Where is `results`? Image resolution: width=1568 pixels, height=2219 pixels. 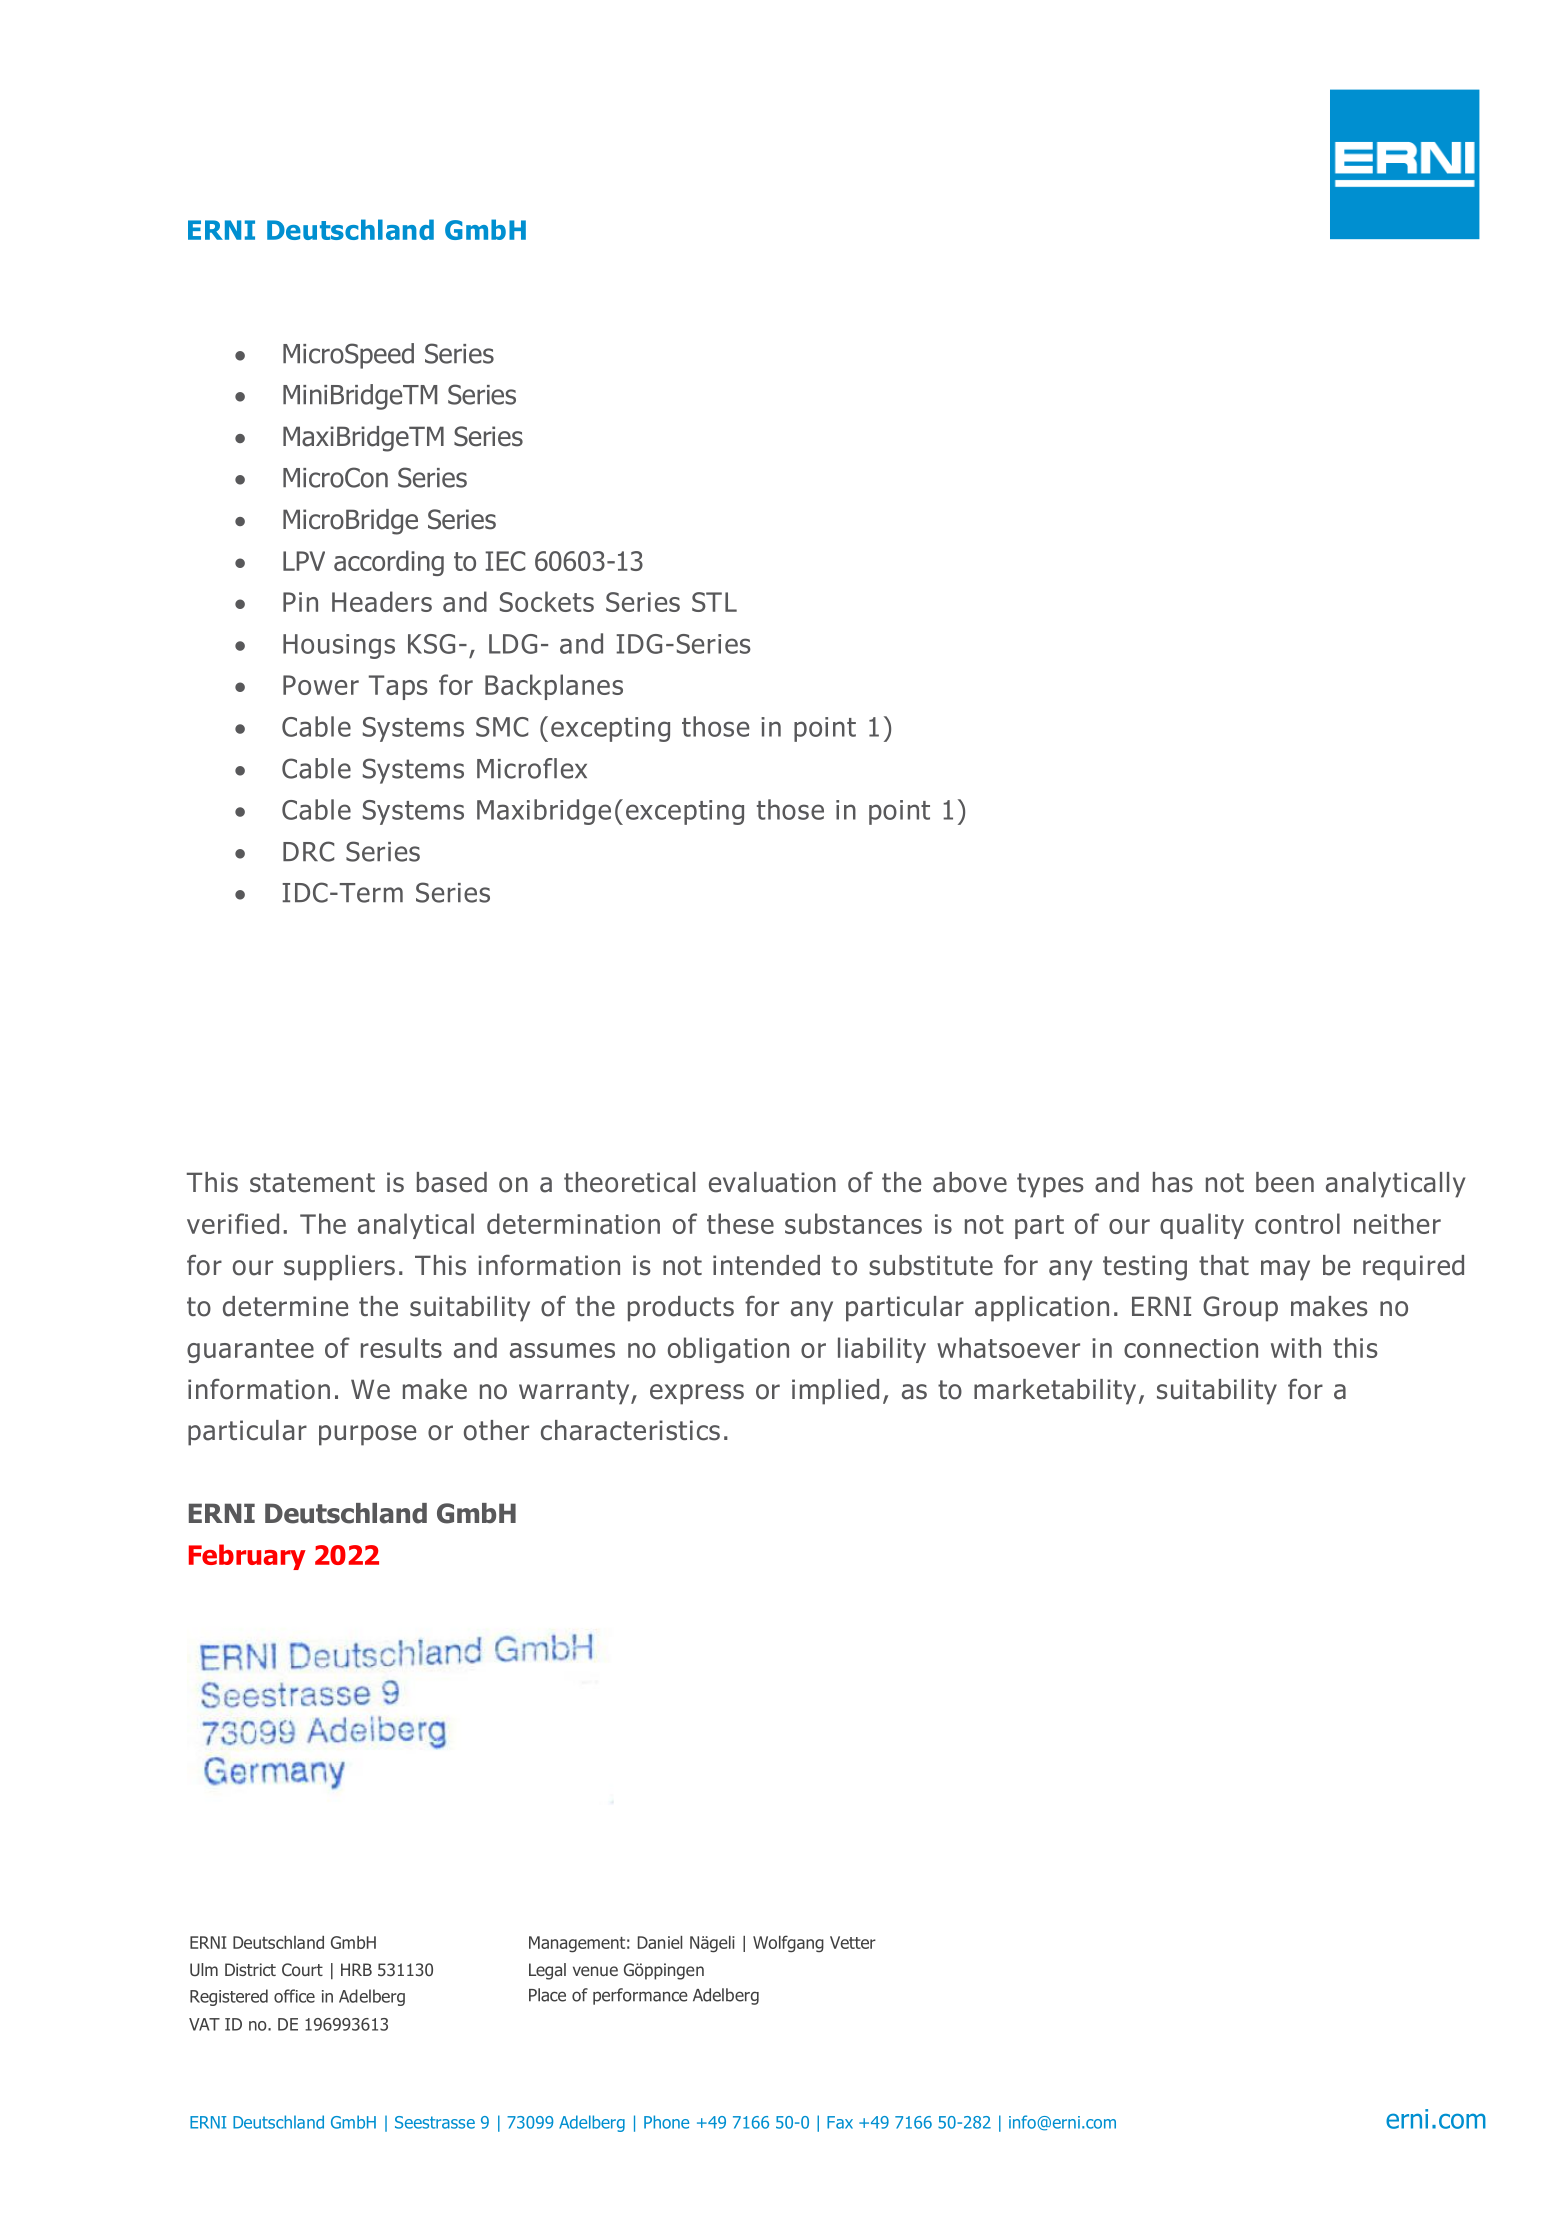 results is located at coordinates (401, 1347).
